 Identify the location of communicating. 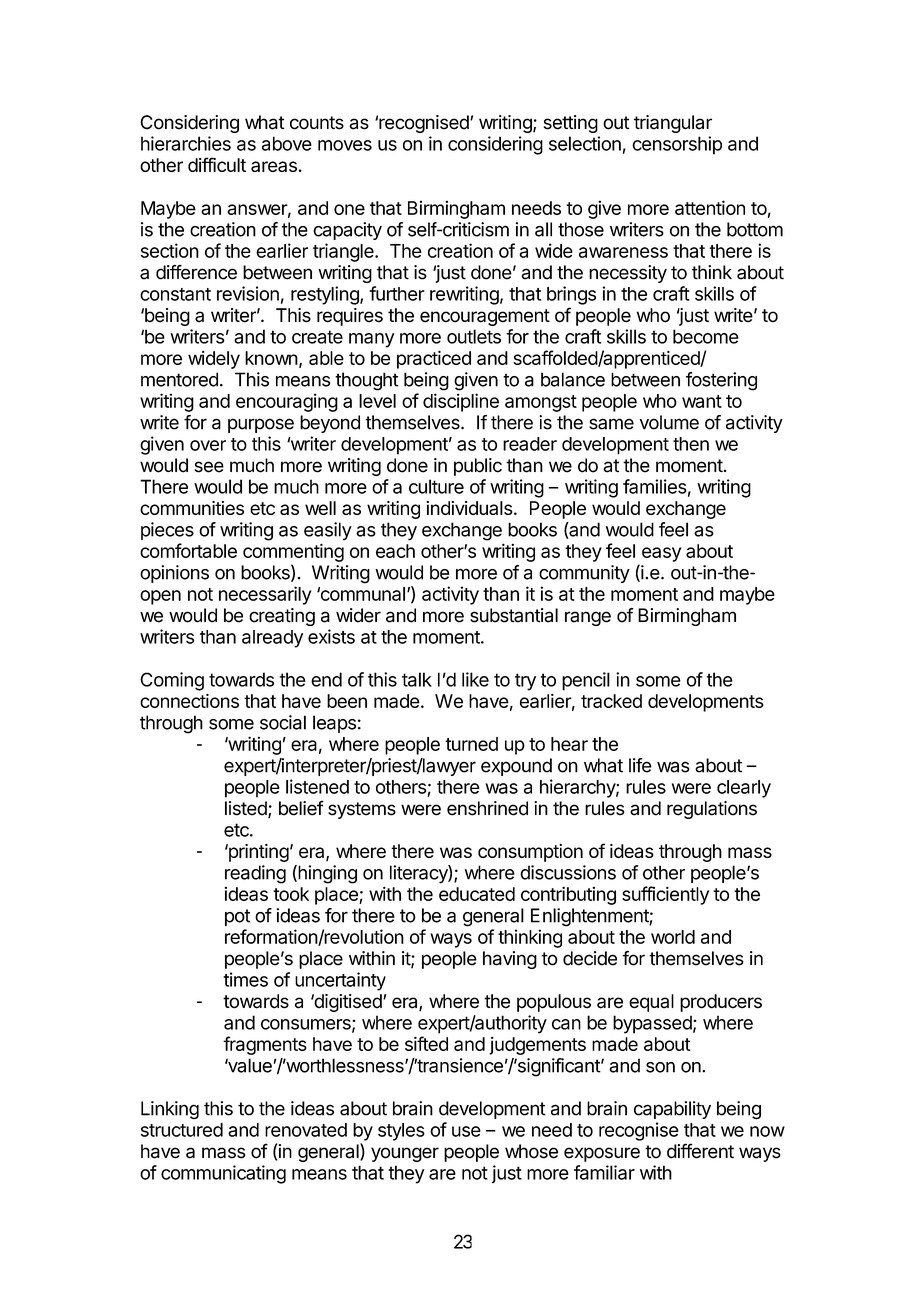
(223, 1174).
